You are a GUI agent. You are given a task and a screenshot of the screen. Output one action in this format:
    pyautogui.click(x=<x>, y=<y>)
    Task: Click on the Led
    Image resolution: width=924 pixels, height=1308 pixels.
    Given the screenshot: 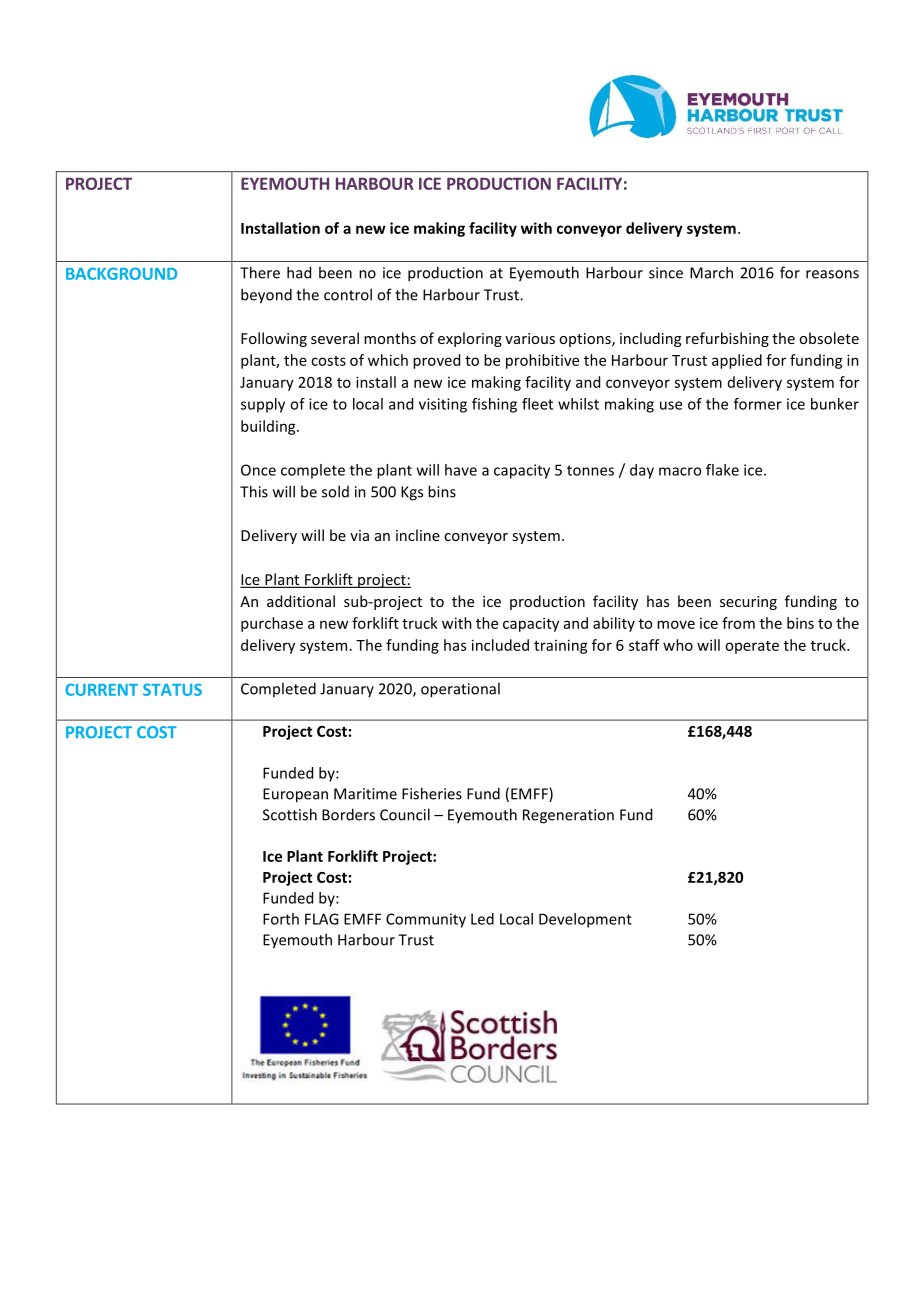 What is the action you would take?
    pyautogui.click(x=482, y=919)
